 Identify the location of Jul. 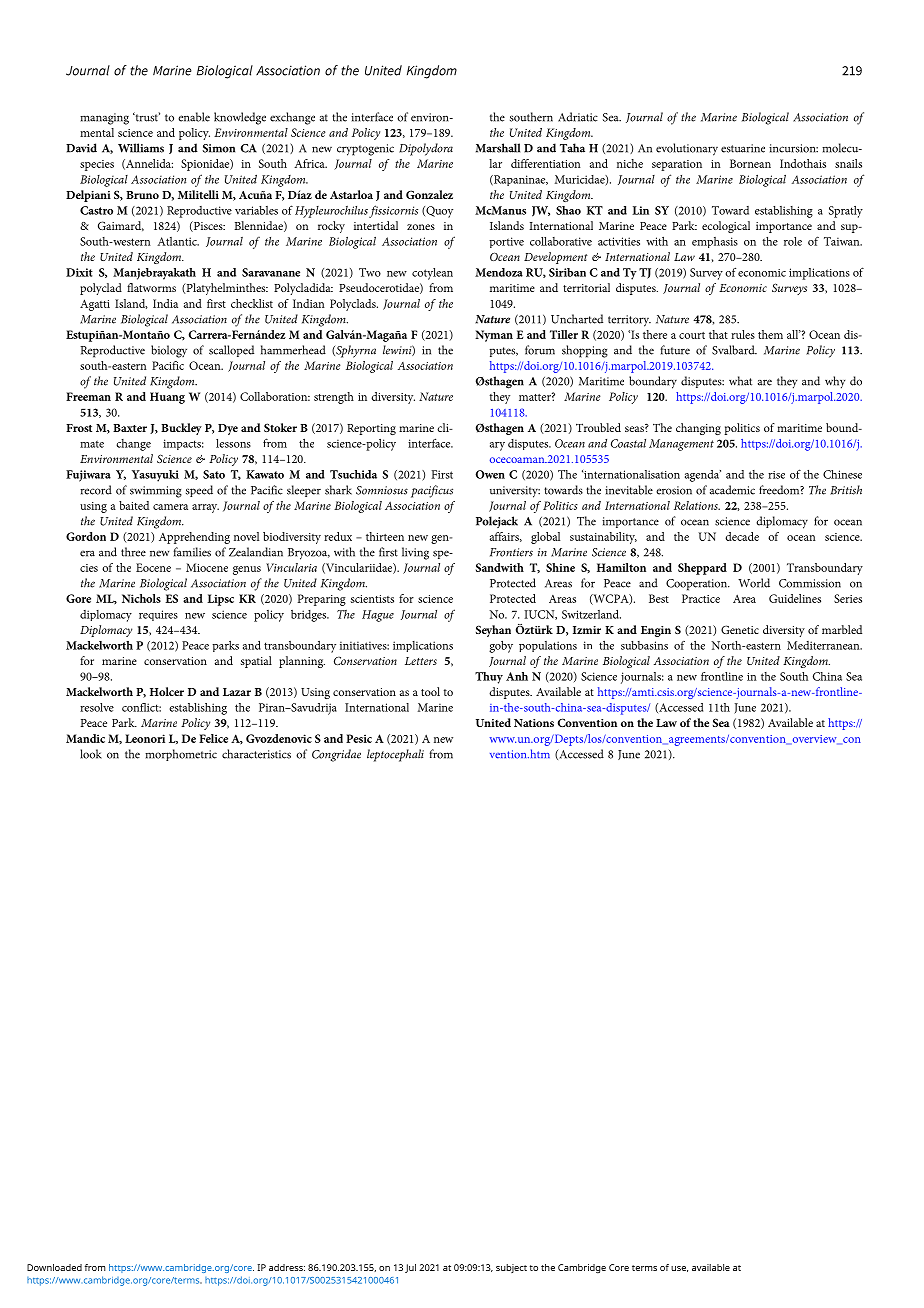
(410, 1268).
